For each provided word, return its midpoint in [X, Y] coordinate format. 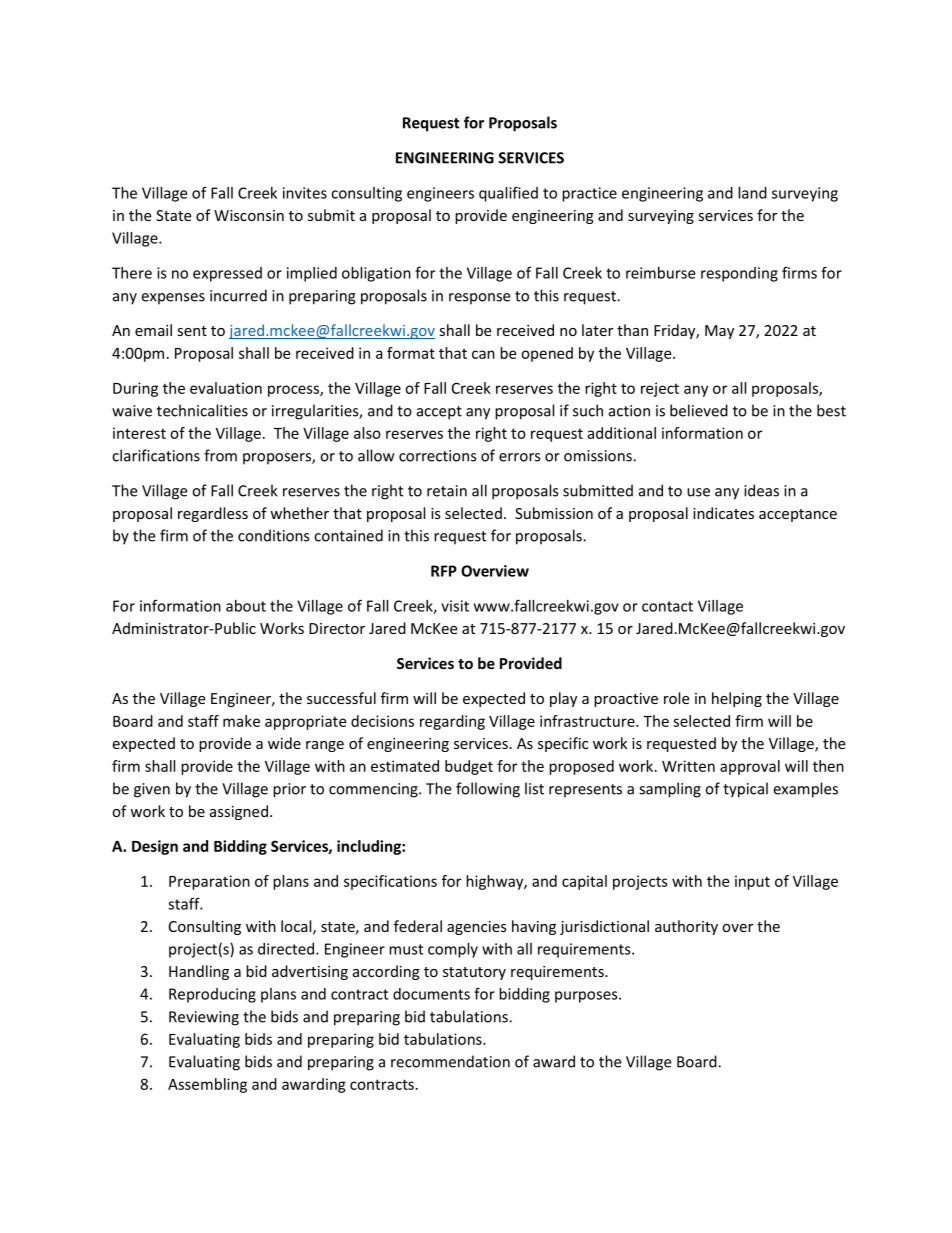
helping [737, 699]
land [752, 193]
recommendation [450, 1061]
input [752, 882]
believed [699, 410]
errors [519, 457]
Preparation [209, 882]
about [246, 606]
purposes [587, 997]
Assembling [207, 1085]
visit [455, 606]
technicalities [202, 410]
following [488, 790]
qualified [508, 194]
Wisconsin [249, 215]
